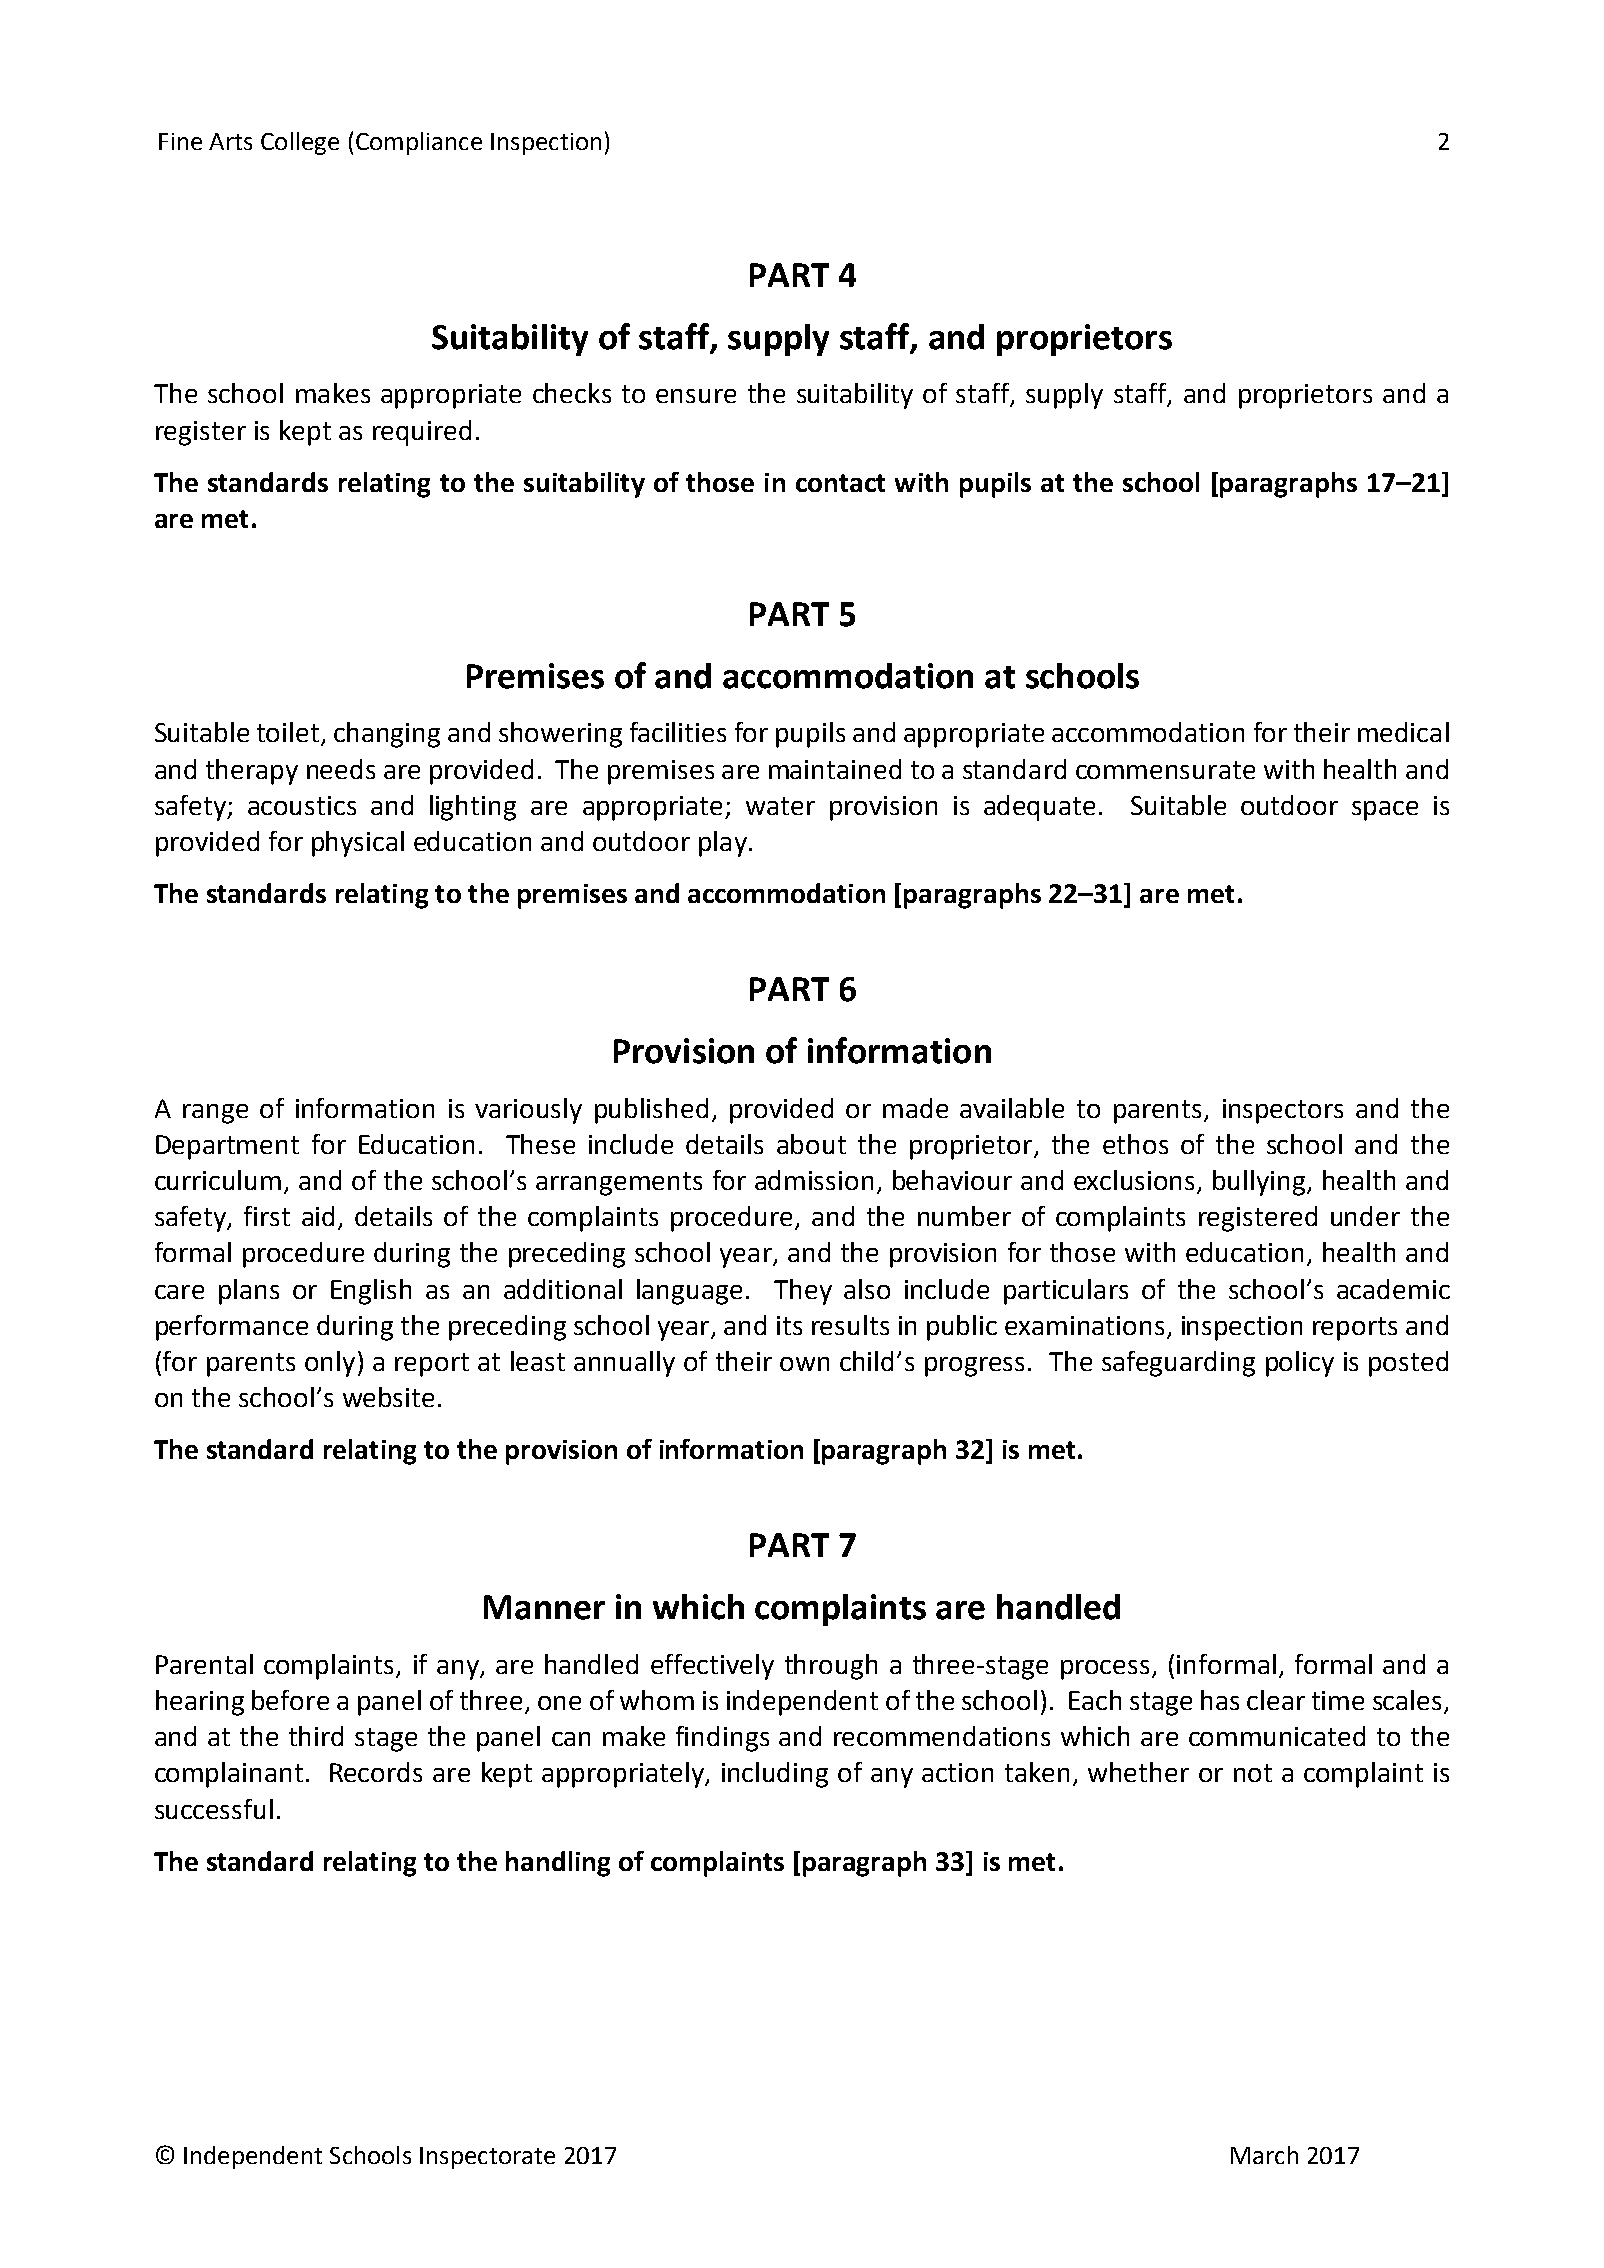  I want to click on bullying, so click(1259, 1183).
